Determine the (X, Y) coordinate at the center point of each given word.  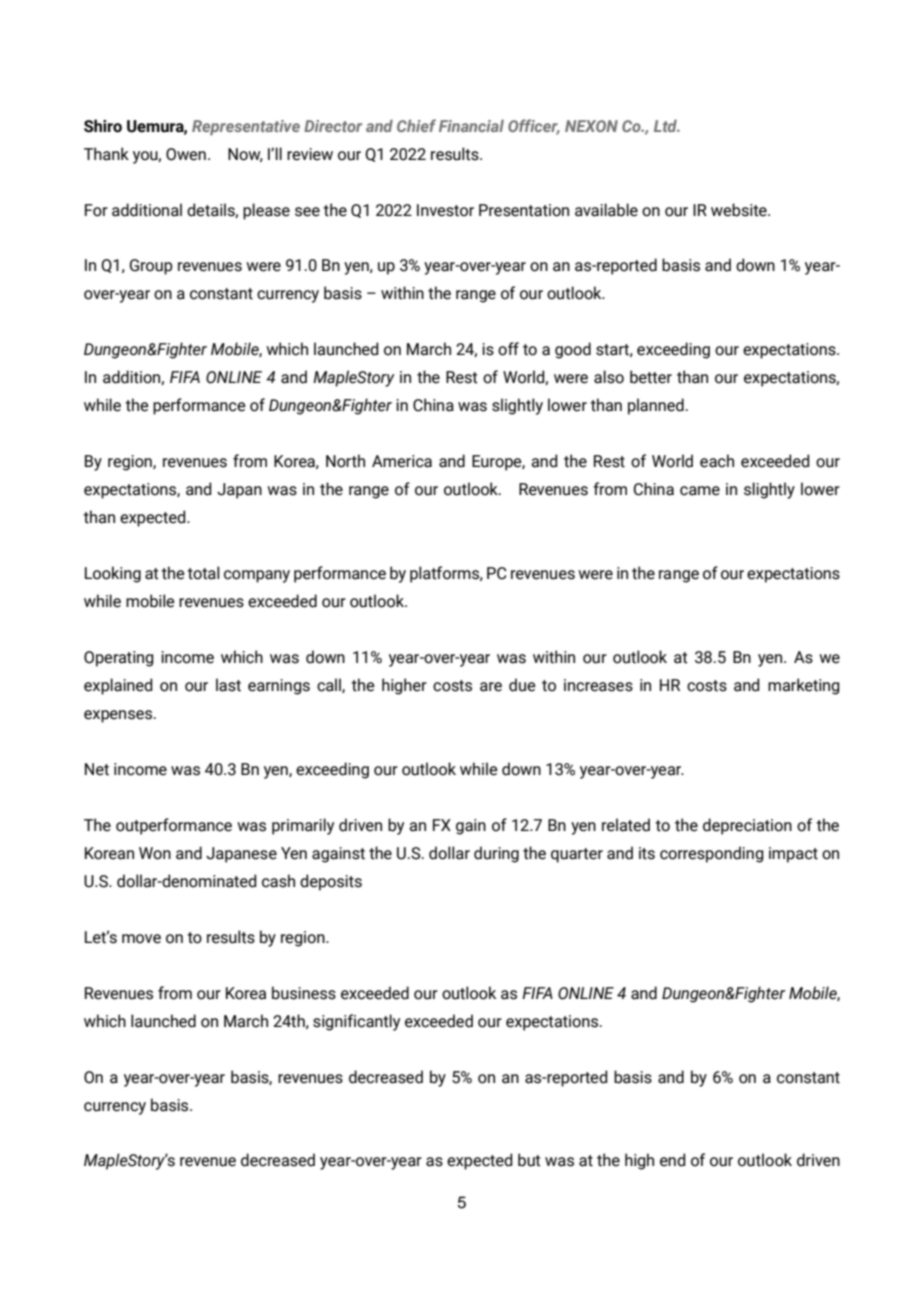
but (529, 1160)
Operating (119, 659)
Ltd (667, 126)
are (491, 687)
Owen (186, 154)
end (672, 1160)
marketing (804, 686)
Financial (471, 126)
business (304, 993)
